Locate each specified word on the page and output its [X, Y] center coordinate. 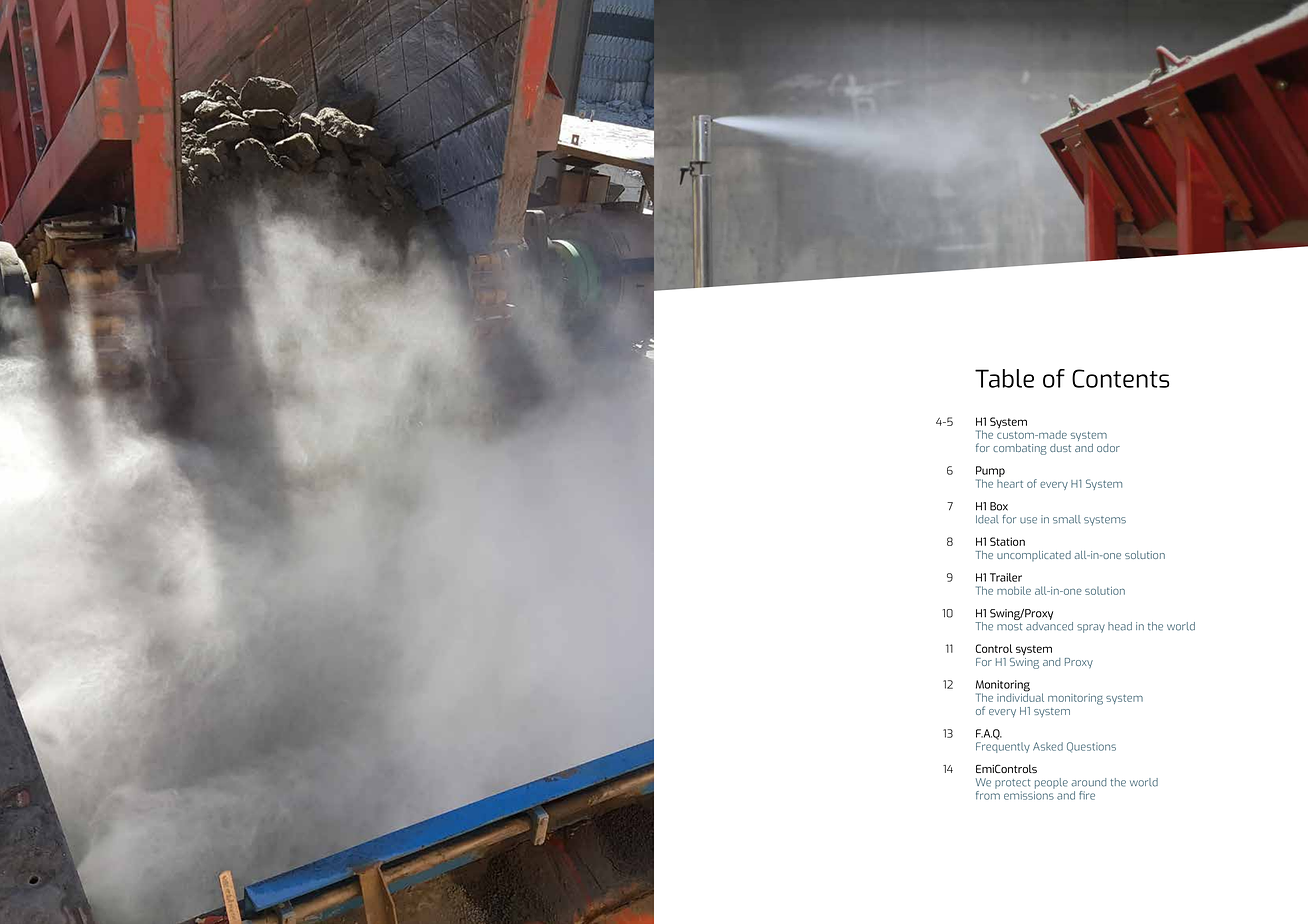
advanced [1049, 626]
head [1120, 626]
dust [1060, 448]
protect [1012, 784]
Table [1004, 378]
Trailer [1006, 577]
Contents [1120, 378]
